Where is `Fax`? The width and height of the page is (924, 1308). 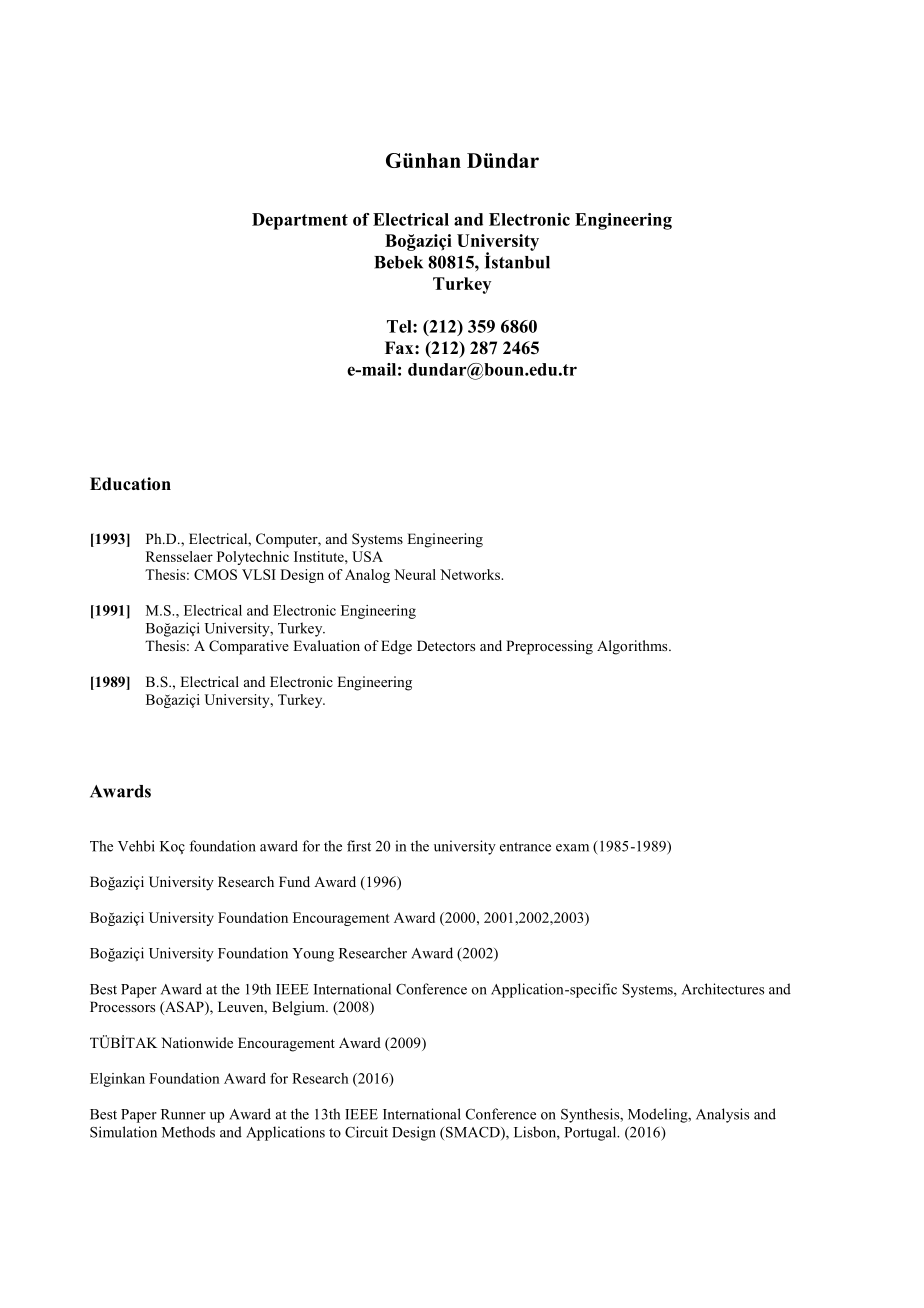
Fax is located at coordinates (400, 347).
